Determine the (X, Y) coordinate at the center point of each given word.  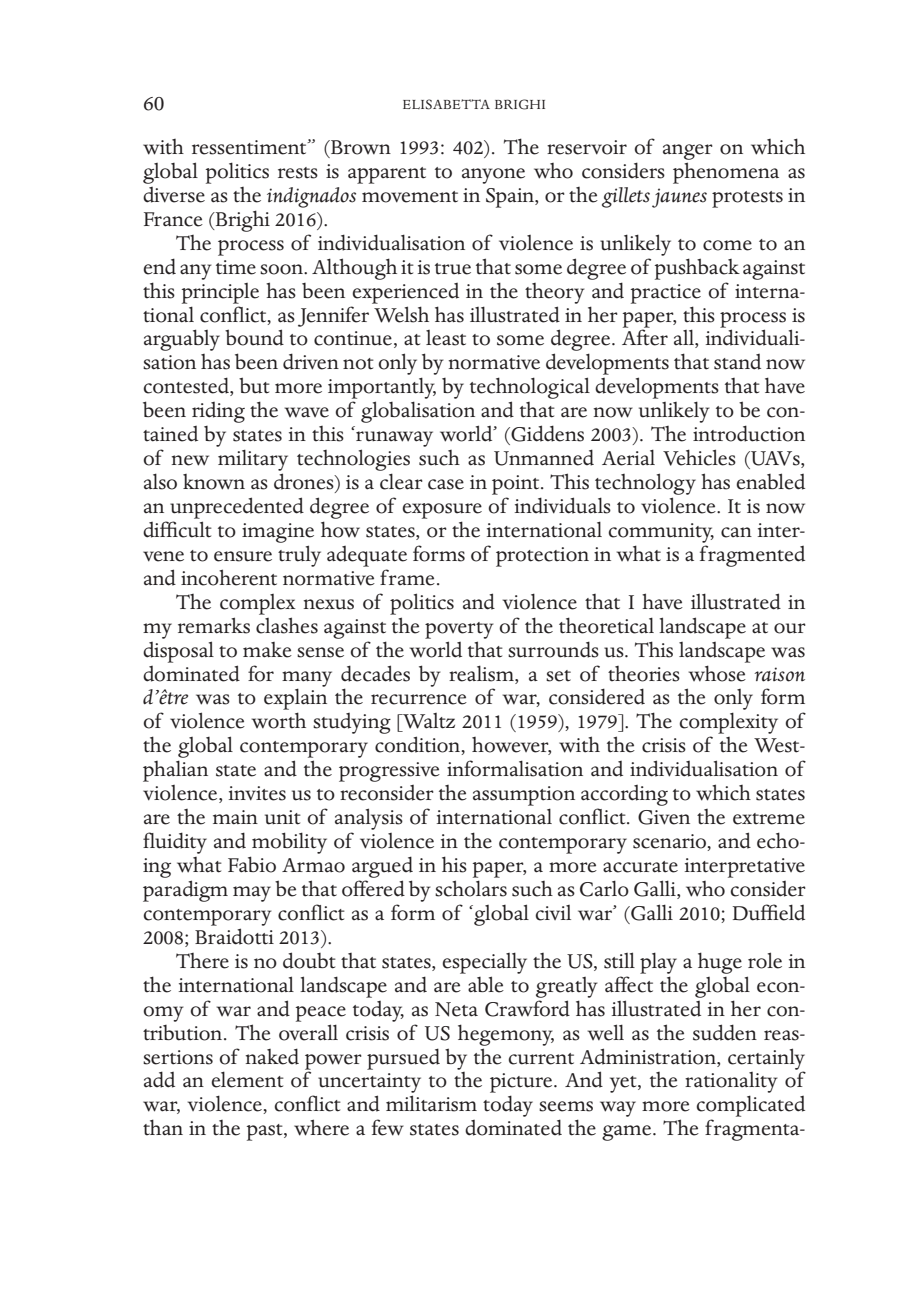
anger (688, 152)
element (247, 1079)
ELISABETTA (446, 104)
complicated (751, 1106)
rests (298, 173)
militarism (431, 1103)
